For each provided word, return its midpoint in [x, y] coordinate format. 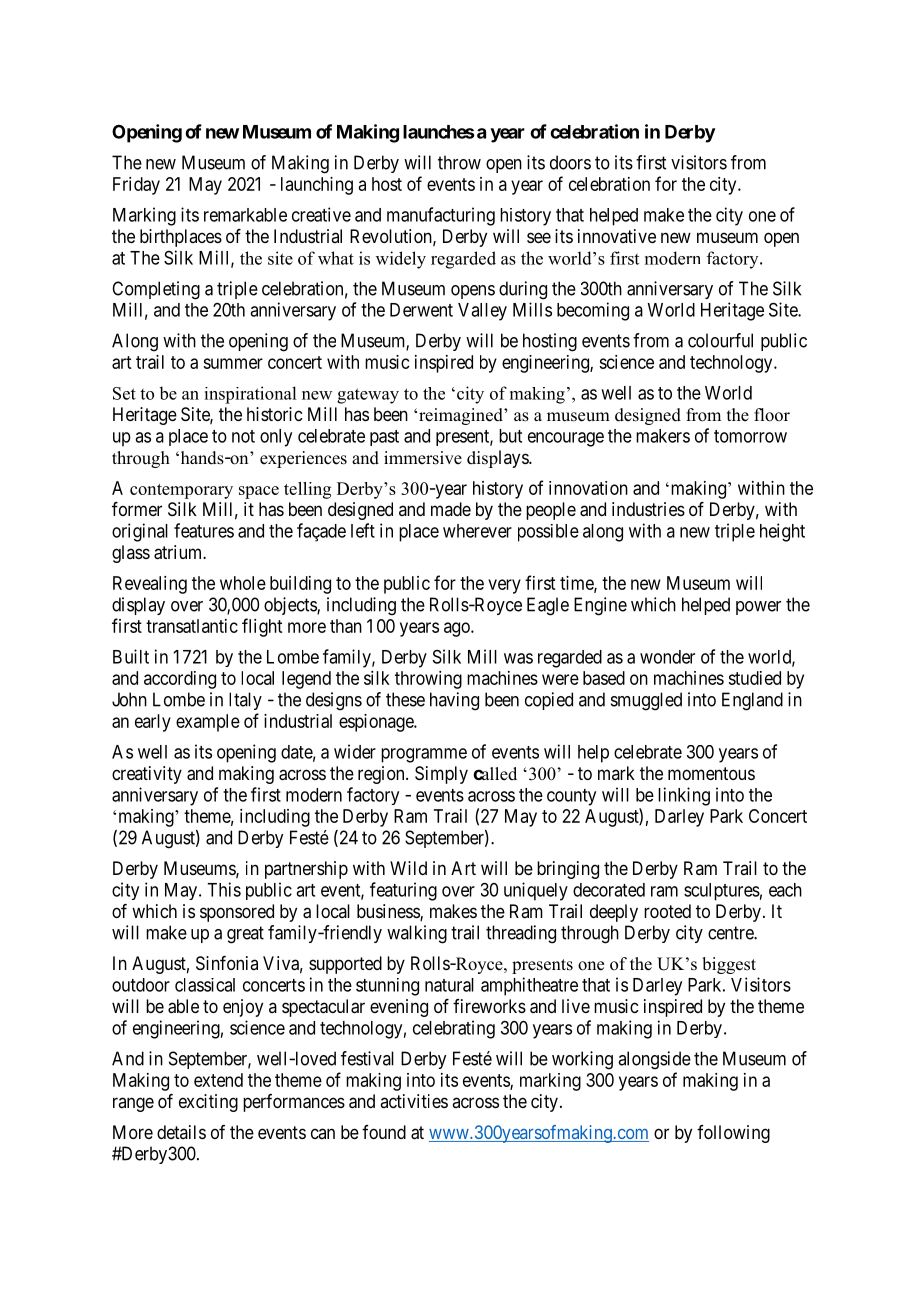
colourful [720, 340]
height [782, 532]
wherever [477, 531]
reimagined [462, 416]
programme [424, 755]
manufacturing [441, 216]
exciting [208, 1103]
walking [417, 934]
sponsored [237, 913]
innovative [617, 236]
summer [233, 363]
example [208, 723]
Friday [136, 186]
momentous [711, 773]
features [204, 530]
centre [731, 933]
